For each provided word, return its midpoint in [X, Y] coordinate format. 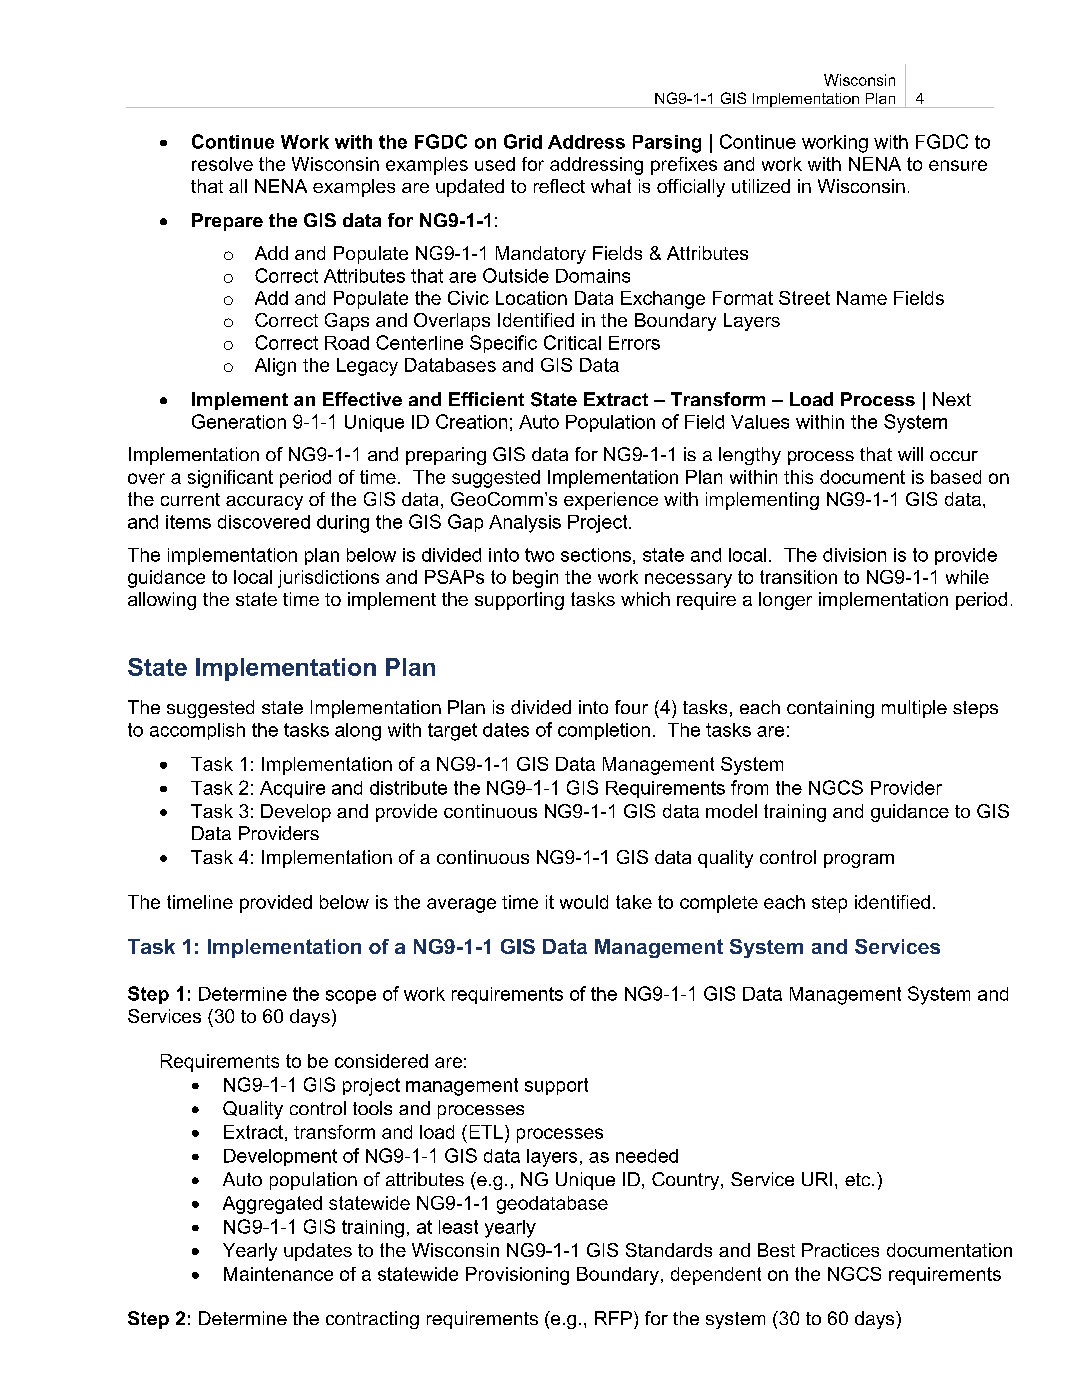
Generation [239, 421]
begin [535, 579]
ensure [958, 165]
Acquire [292, 789]
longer [785, 601]
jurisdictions [328, 579]
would [584, 902]
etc [859, 1179]
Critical [572, 342]
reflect [559, 186]
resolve [222, 164]
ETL [486, 1132]
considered [381, 1061]
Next [952, 399]
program [859, 861]
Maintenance [278, 1274]
